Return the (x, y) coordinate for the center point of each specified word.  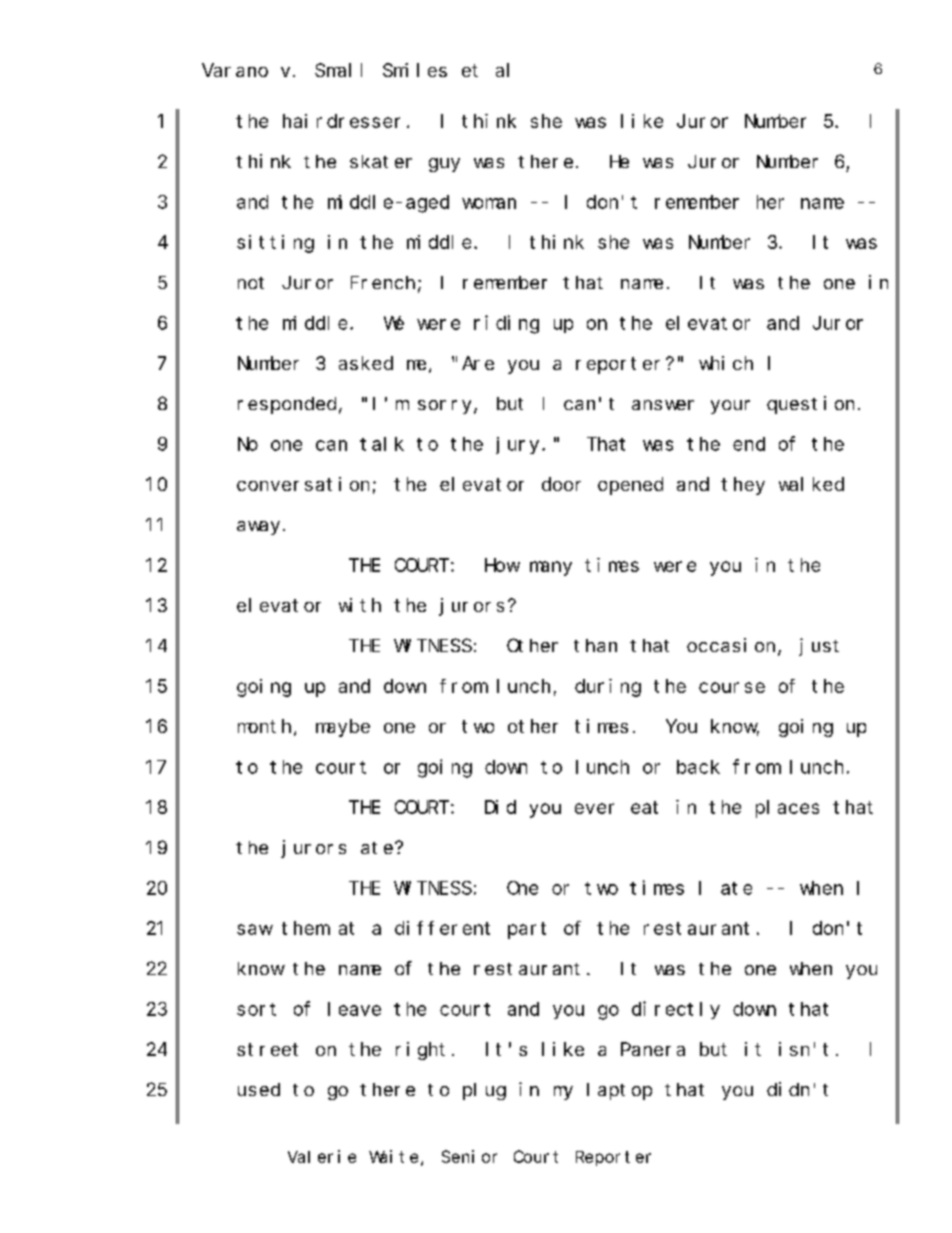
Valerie (322, 1156)
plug (484, 1091)
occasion (731, 645)
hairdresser (341, 121)
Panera (653, 1049)
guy (444, 165)
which (726, 363)
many (551, 568)
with (360, 605)
